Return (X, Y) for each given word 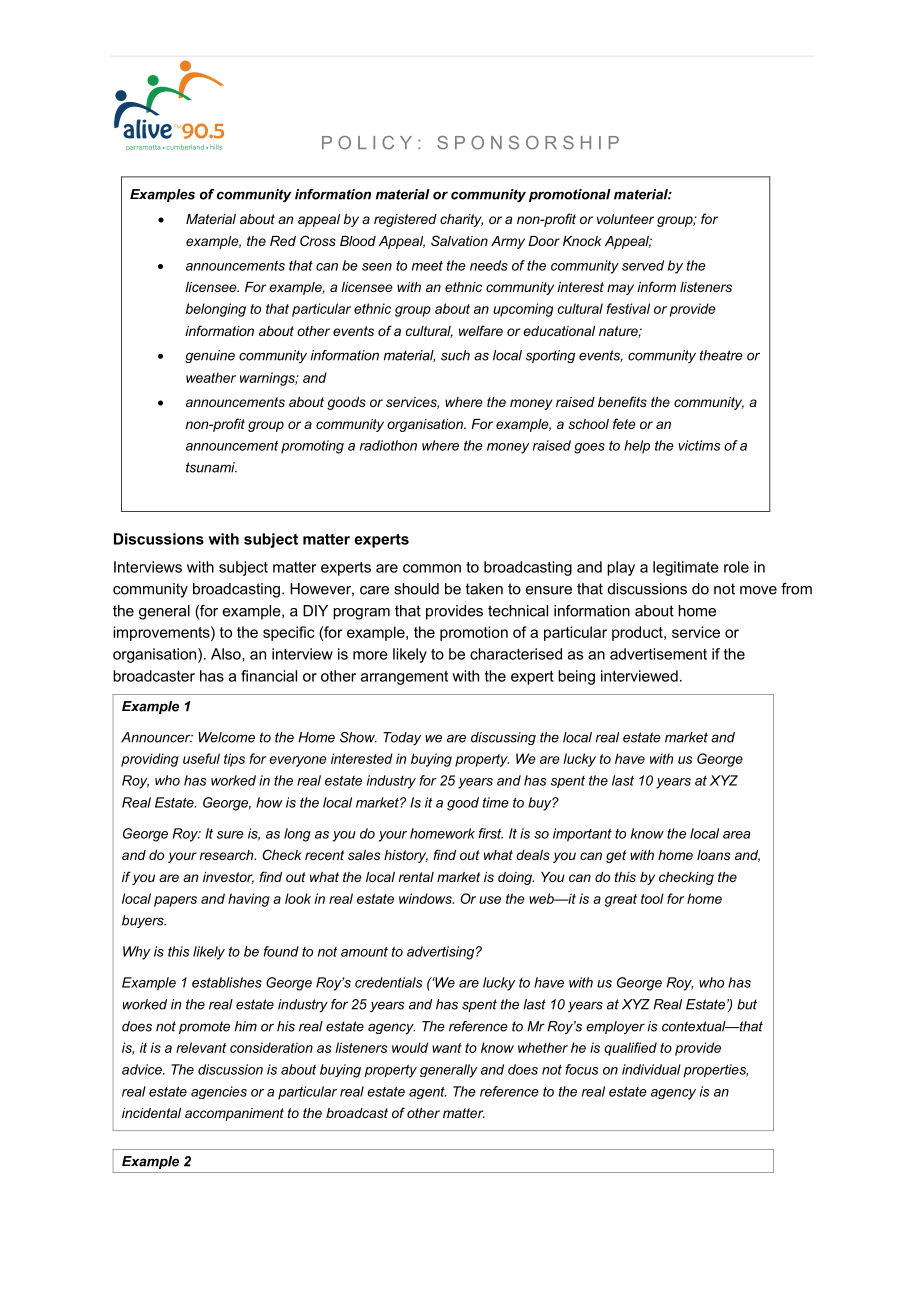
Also (227, 655)
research (228, 855)
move (758, 590)
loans (714, 855)
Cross (318, 240)
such (455, 355)
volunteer (625, 219)
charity (461, 220)
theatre (721, 355)
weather (211, 377)
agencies (219, 1092)
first (491, 833)
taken (484, 589)
